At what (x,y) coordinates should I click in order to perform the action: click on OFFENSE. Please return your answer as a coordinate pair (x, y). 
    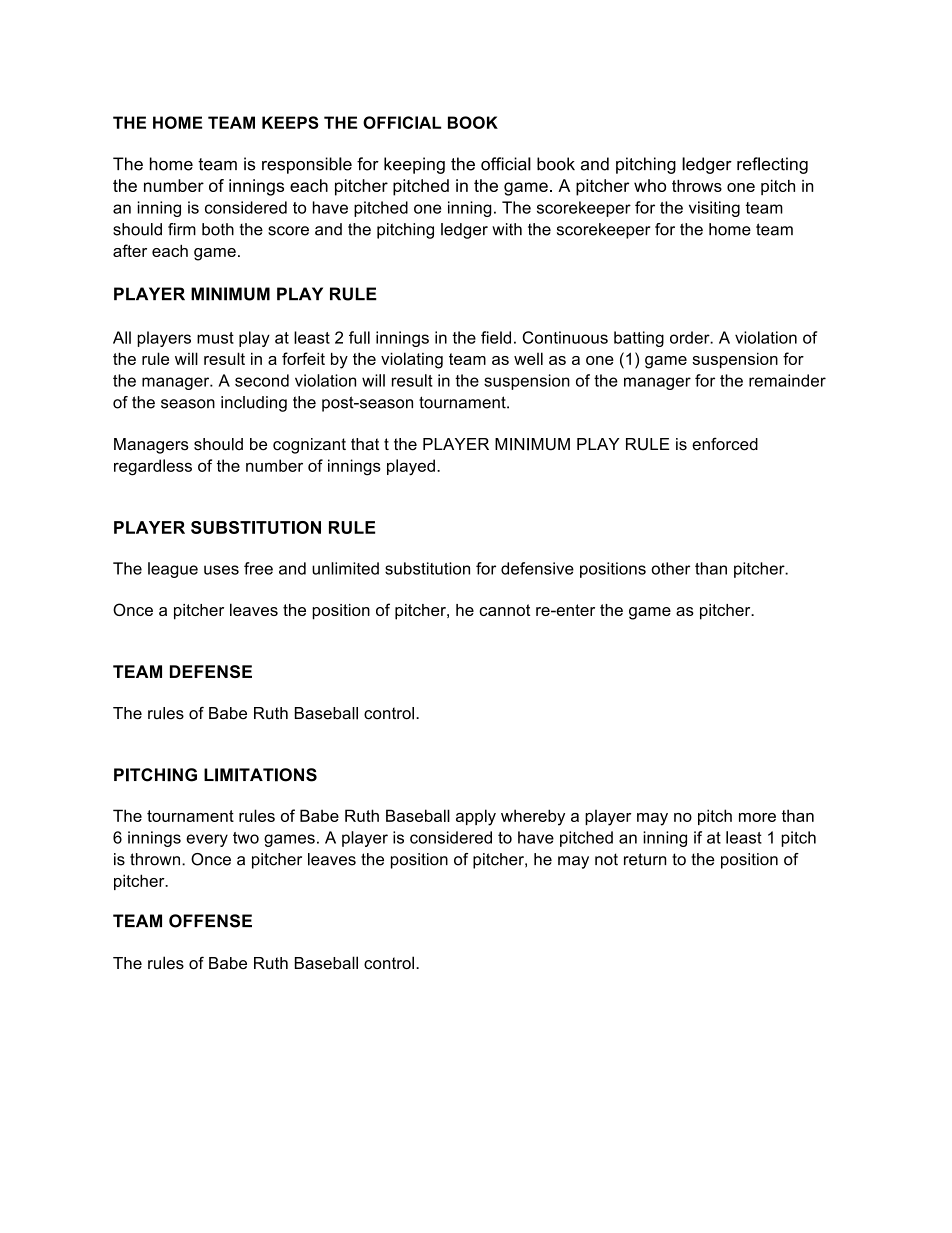
    Looking at the image, I should click on (210, 921).
